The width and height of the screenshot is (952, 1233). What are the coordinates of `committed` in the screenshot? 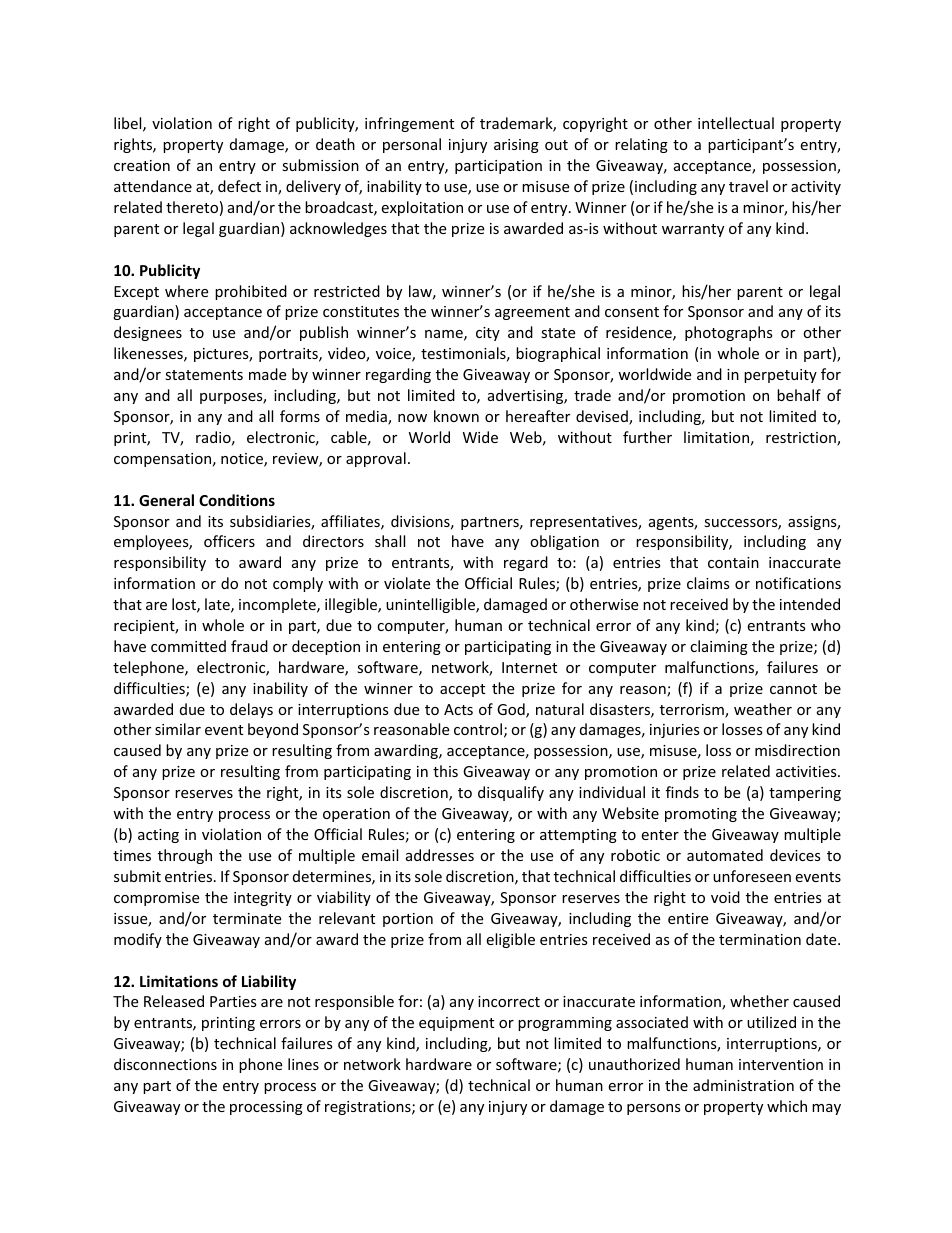 It's located at (188, 646).
